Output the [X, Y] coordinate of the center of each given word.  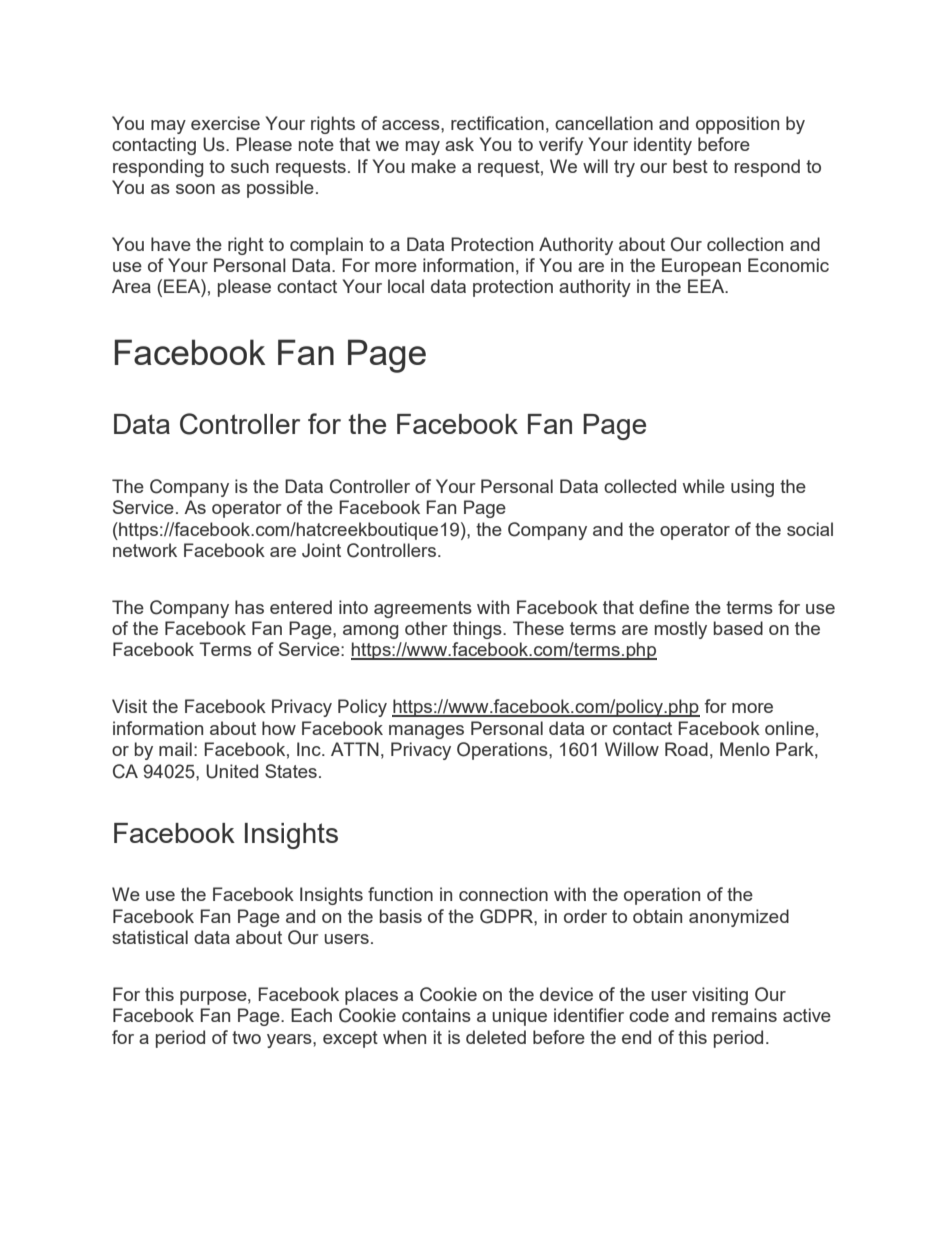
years [290, 1041]
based [738, 628]
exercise [225, 123]
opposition [737, 125]
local [406, 286]
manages [426, 732]
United [232, 771]
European [701, 267]
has [249, 607]
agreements [423, 609]
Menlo [745, 749]
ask [459, 144]
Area [131, 286]
